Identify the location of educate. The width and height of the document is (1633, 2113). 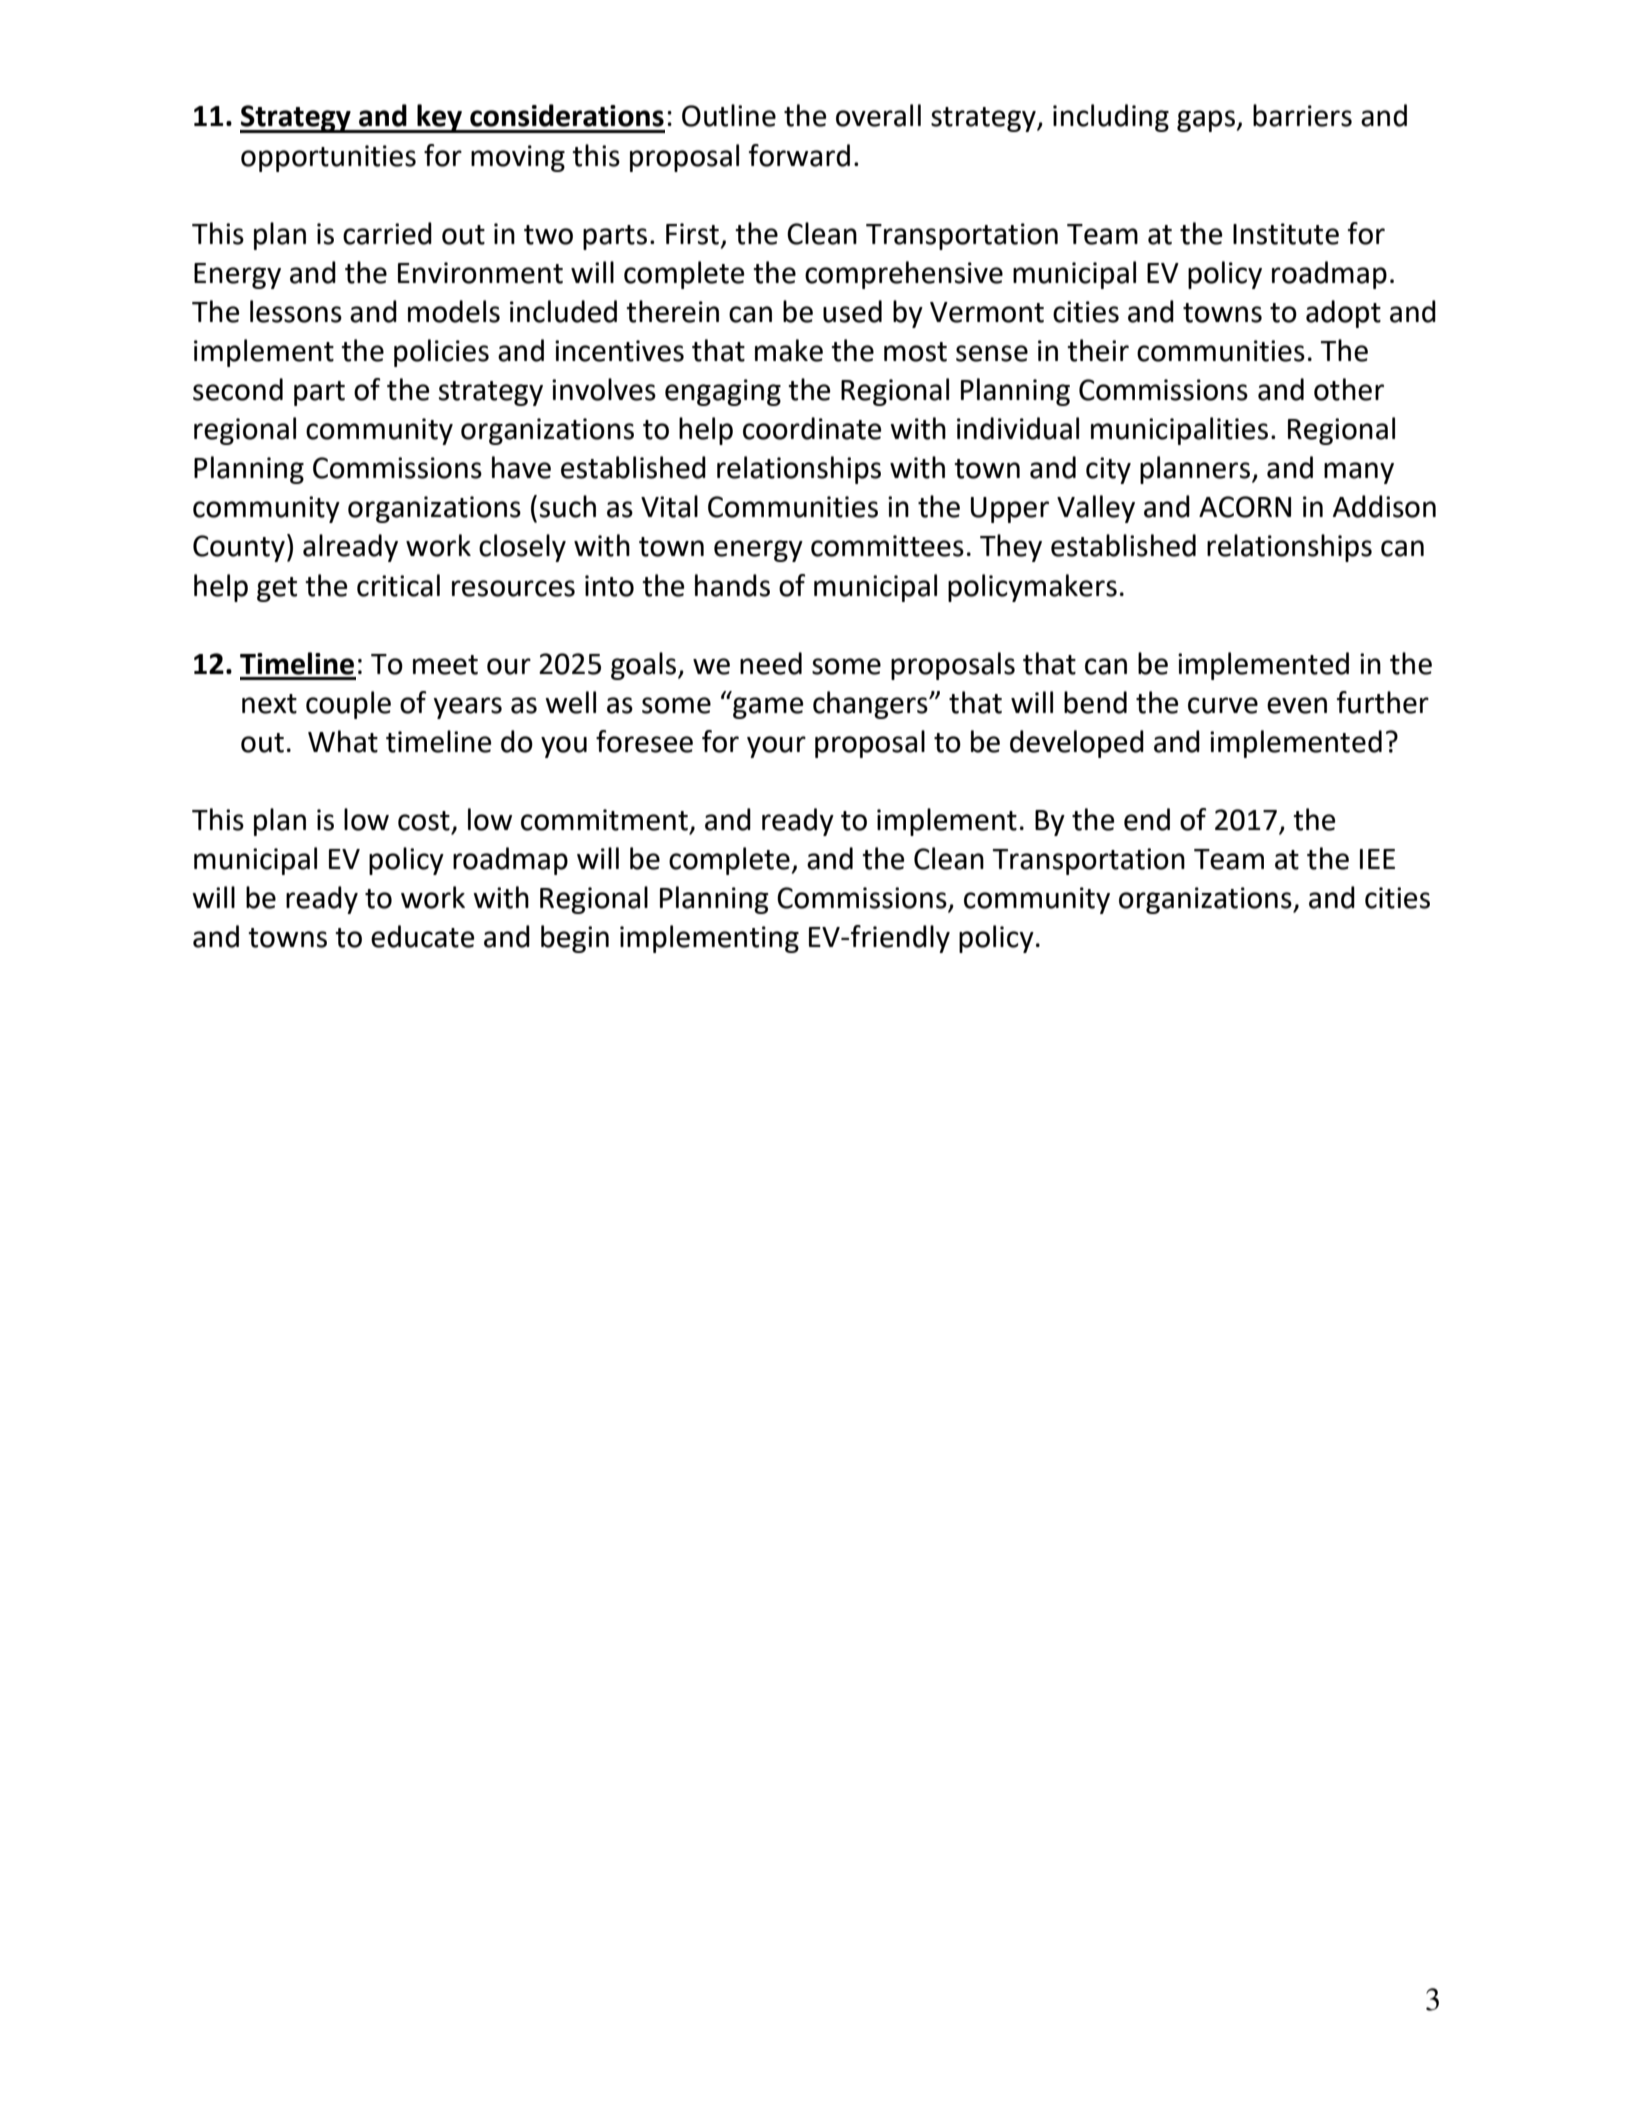
(423, 936).
